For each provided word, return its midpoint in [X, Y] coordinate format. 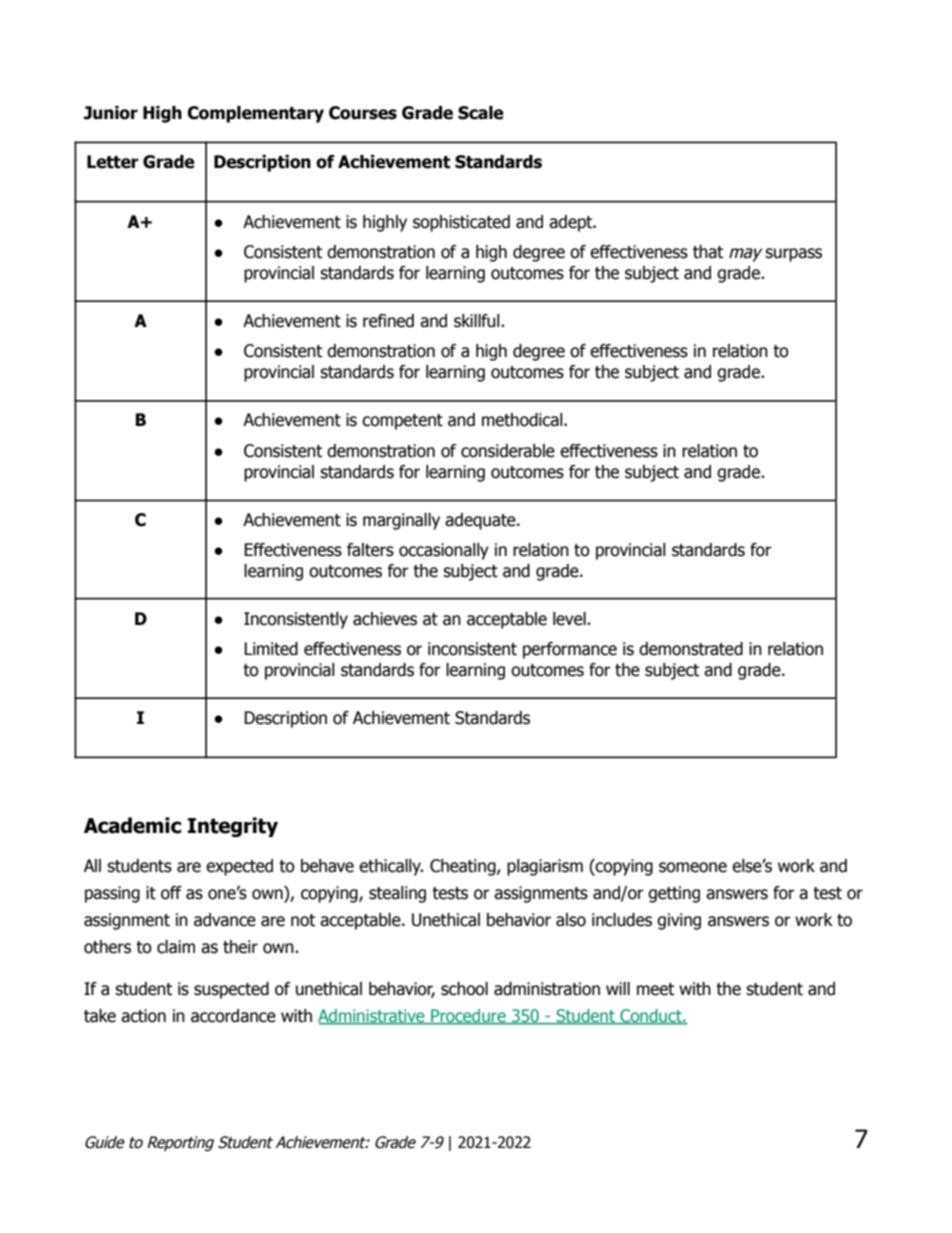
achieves [385, 619]
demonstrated [691, 649]
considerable [508, 451]
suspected [231, 990]
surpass [793, 255]
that [708, 252]
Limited [271, 649]
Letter [113, 162]
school [464, 989]
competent [402, 422]
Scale [481, 113]
